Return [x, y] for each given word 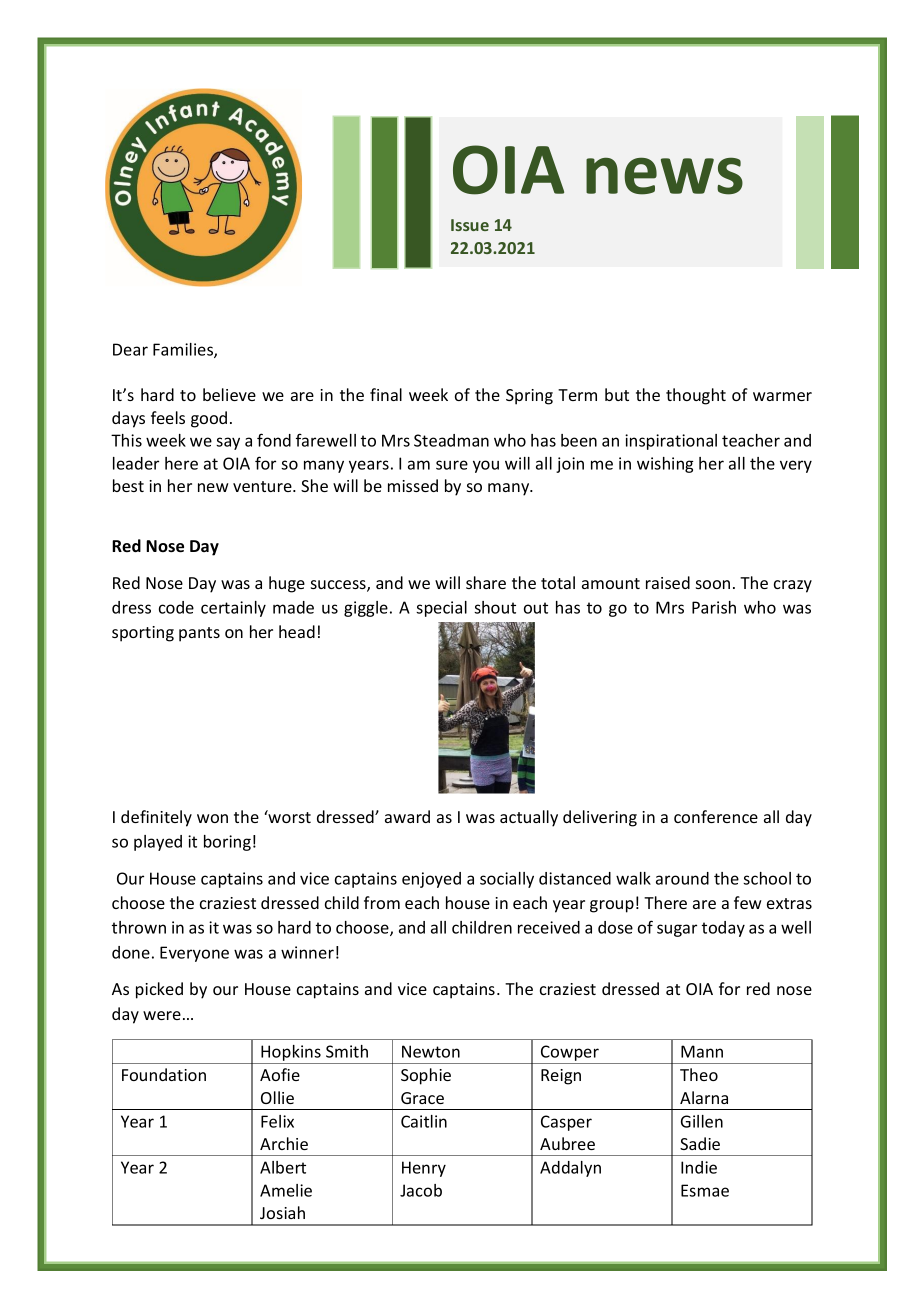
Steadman [451, 440]
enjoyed [431, 880]
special [441, 609]
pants [199, 634]
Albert [283, 1167]
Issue [470, 225]
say [228, 443]
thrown [139, 927]
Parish [714, 607]
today [723, 929]
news [664, 176]
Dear [130, 349]
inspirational [671, 442]
